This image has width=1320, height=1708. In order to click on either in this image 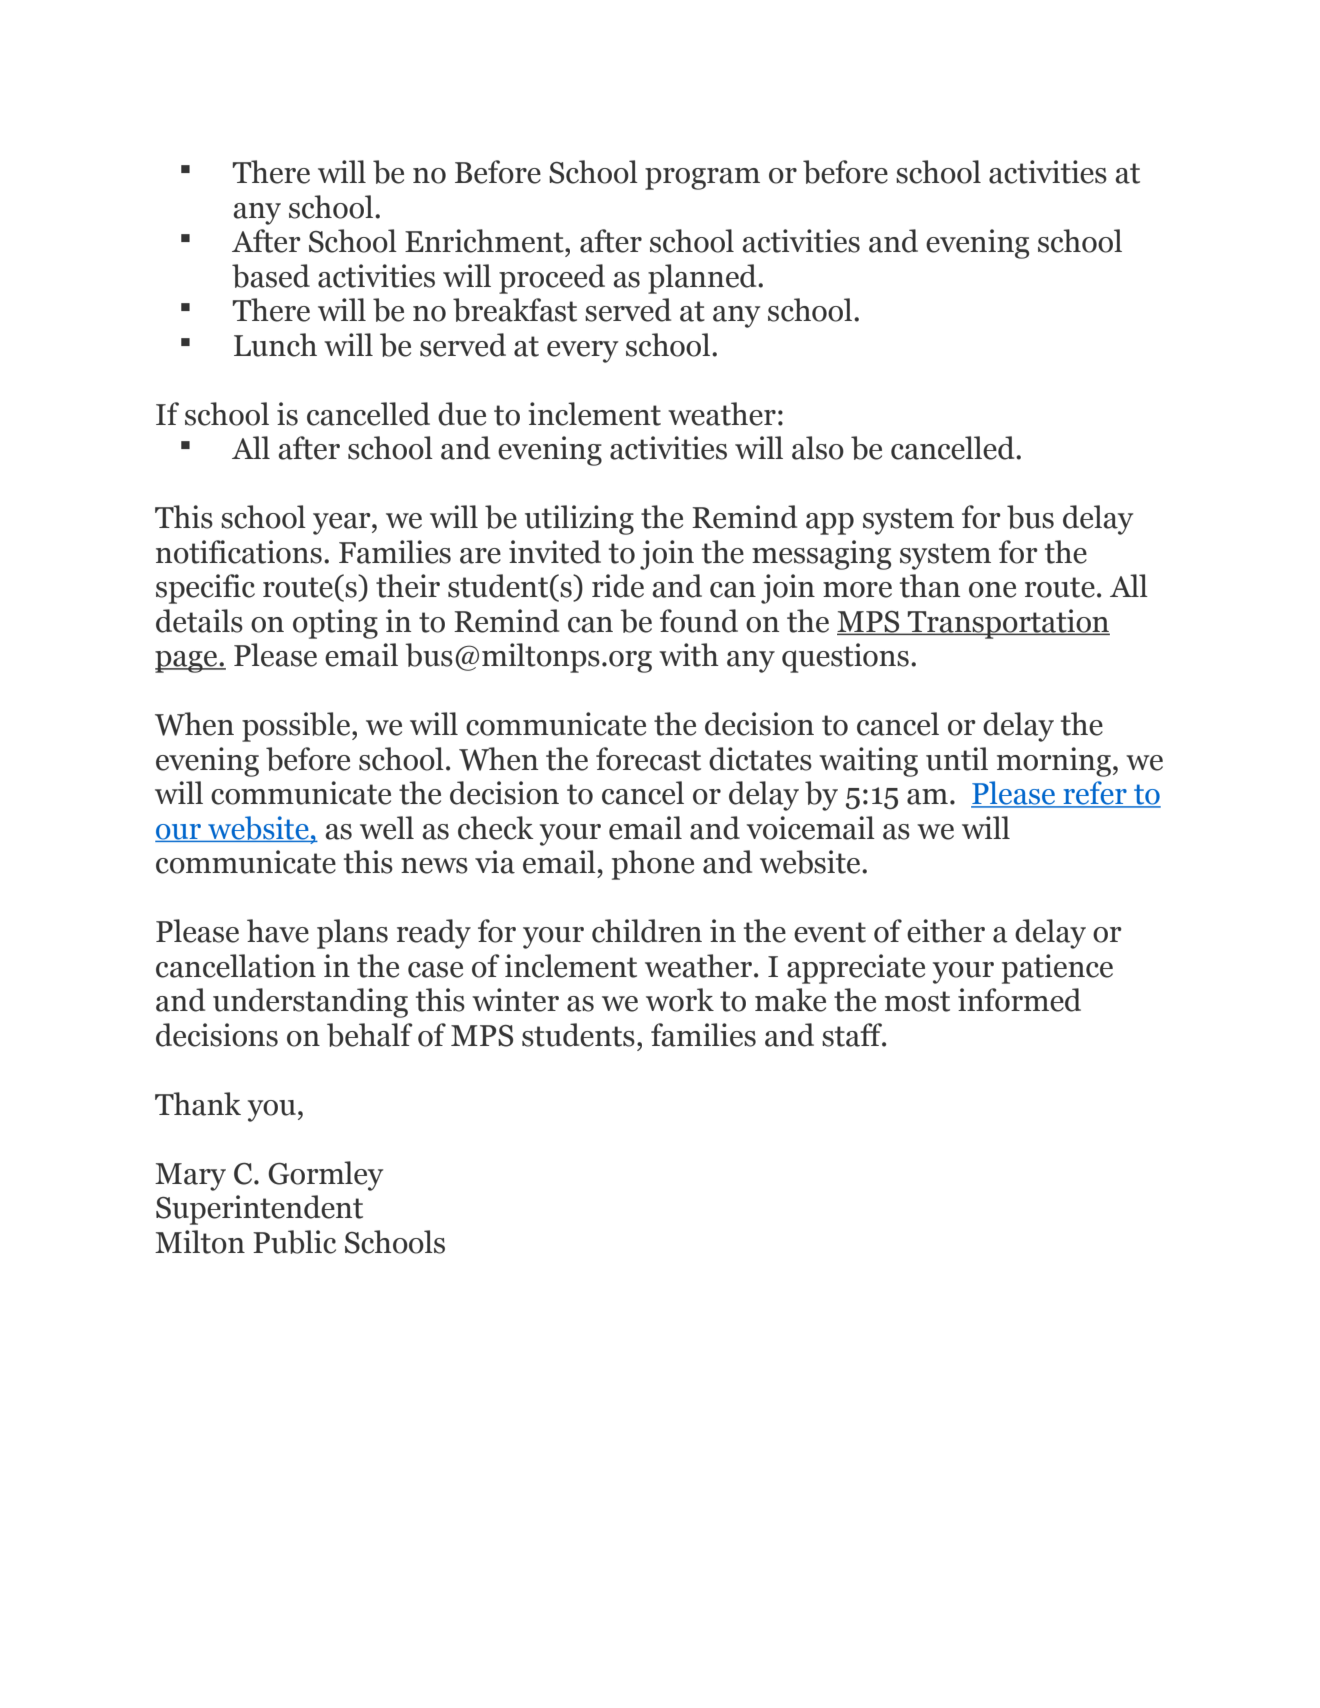, I will do `click(946, 931)`.
